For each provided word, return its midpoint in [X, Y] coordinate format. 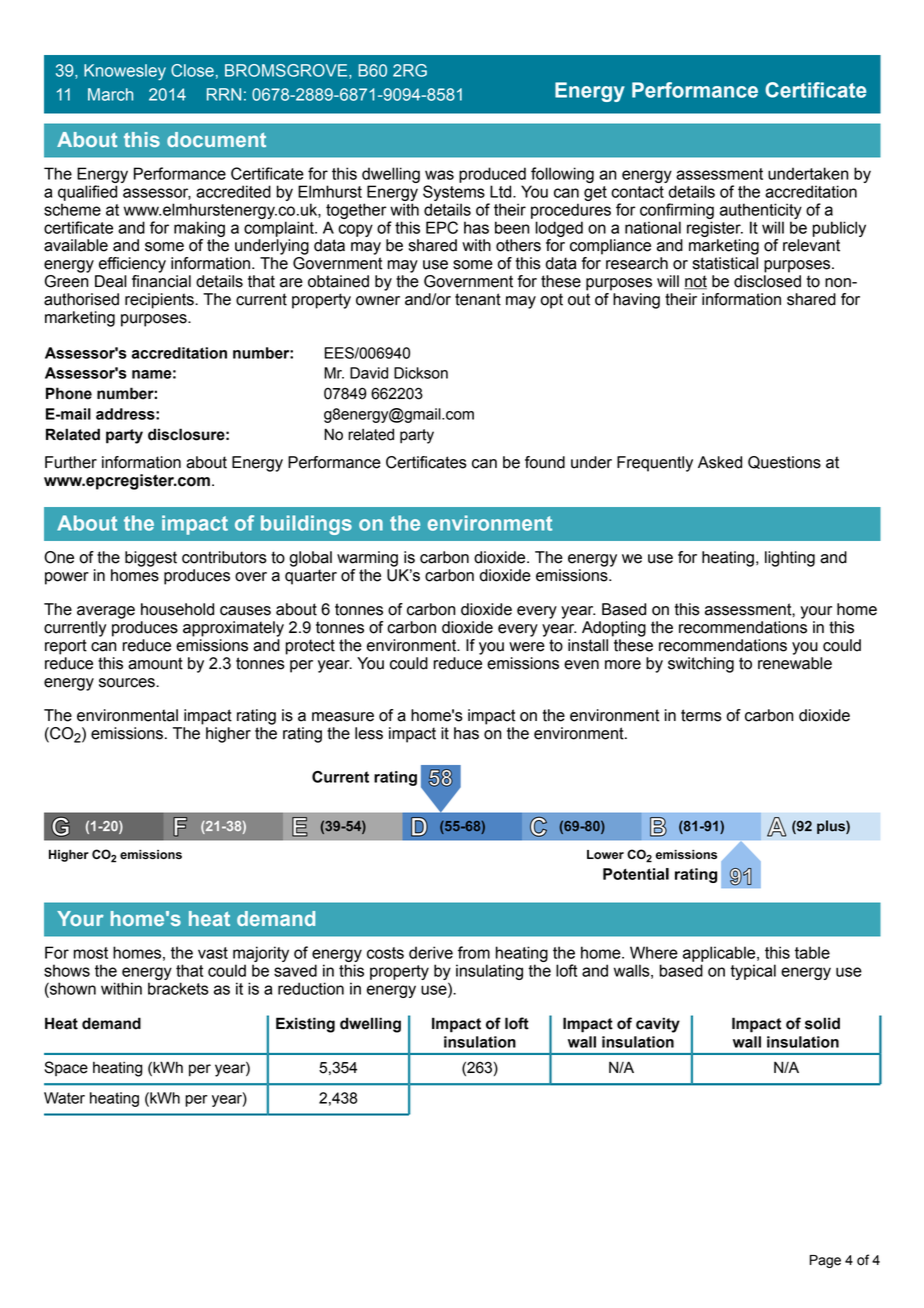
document [216, 139]
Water [64, 1098]
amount [155, 663]
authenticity [761, 211]
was [439, 175]
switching [701, 665]
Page [825, 1261]
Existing [305, 1025]
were [527, 647]
